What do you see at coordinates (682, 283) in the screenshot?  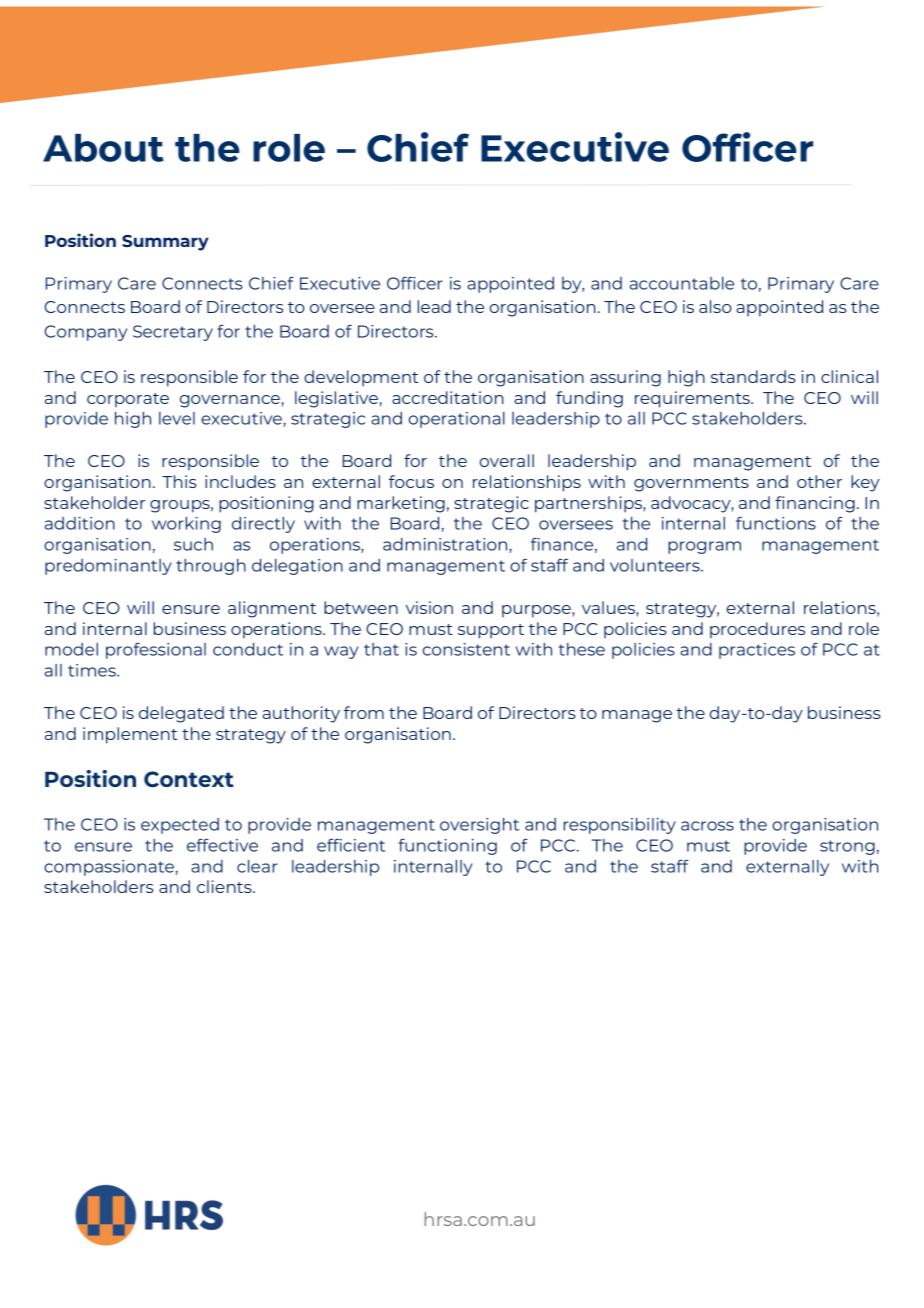 I see `accountable` at bounding box center [682, 283].
